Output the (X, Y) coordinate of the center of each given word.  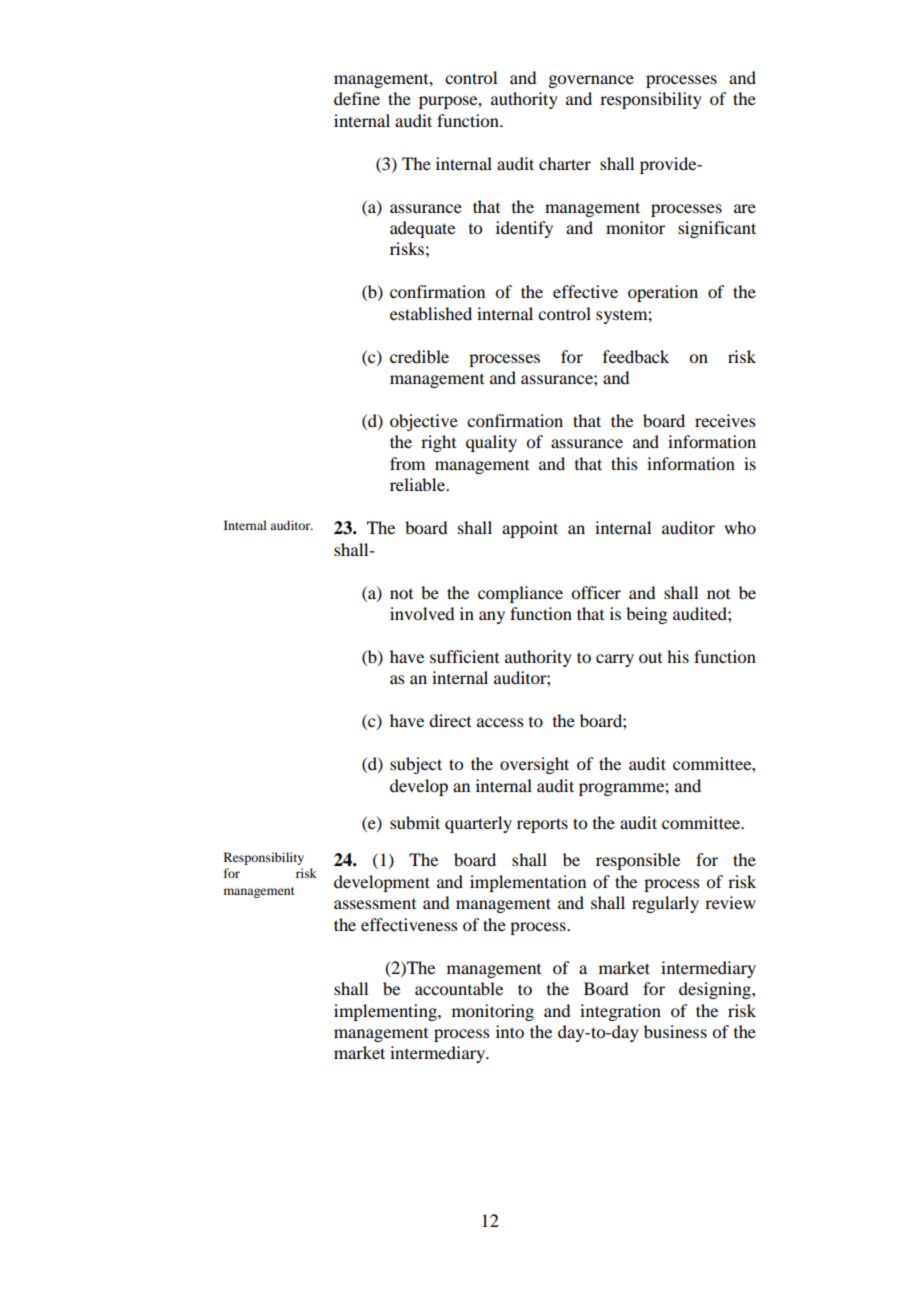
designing (716, 990)
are (745, 208)
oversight (534, 765)
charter (565, 163)
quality (491, 443)
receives (725, 420)
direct (450, 720)
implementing (386, 1012)
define (357, 98)
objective (424, 422)
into (510, 1031)
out (650, 658)
